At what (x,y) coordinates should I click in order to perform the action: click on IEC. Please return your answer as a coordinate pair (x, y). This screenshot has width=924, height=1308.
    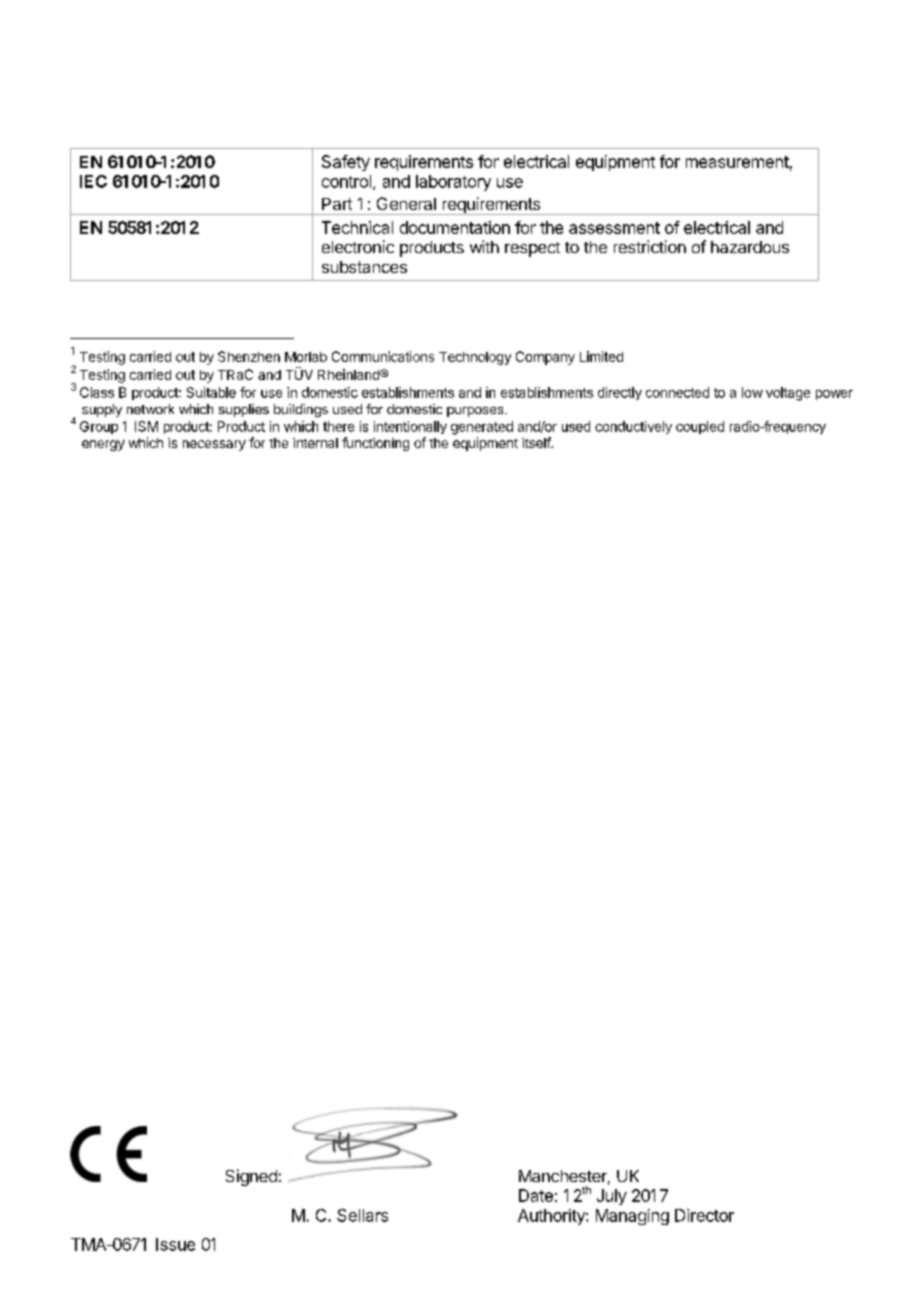
    Looking at the image, I should click on (93, 181).
